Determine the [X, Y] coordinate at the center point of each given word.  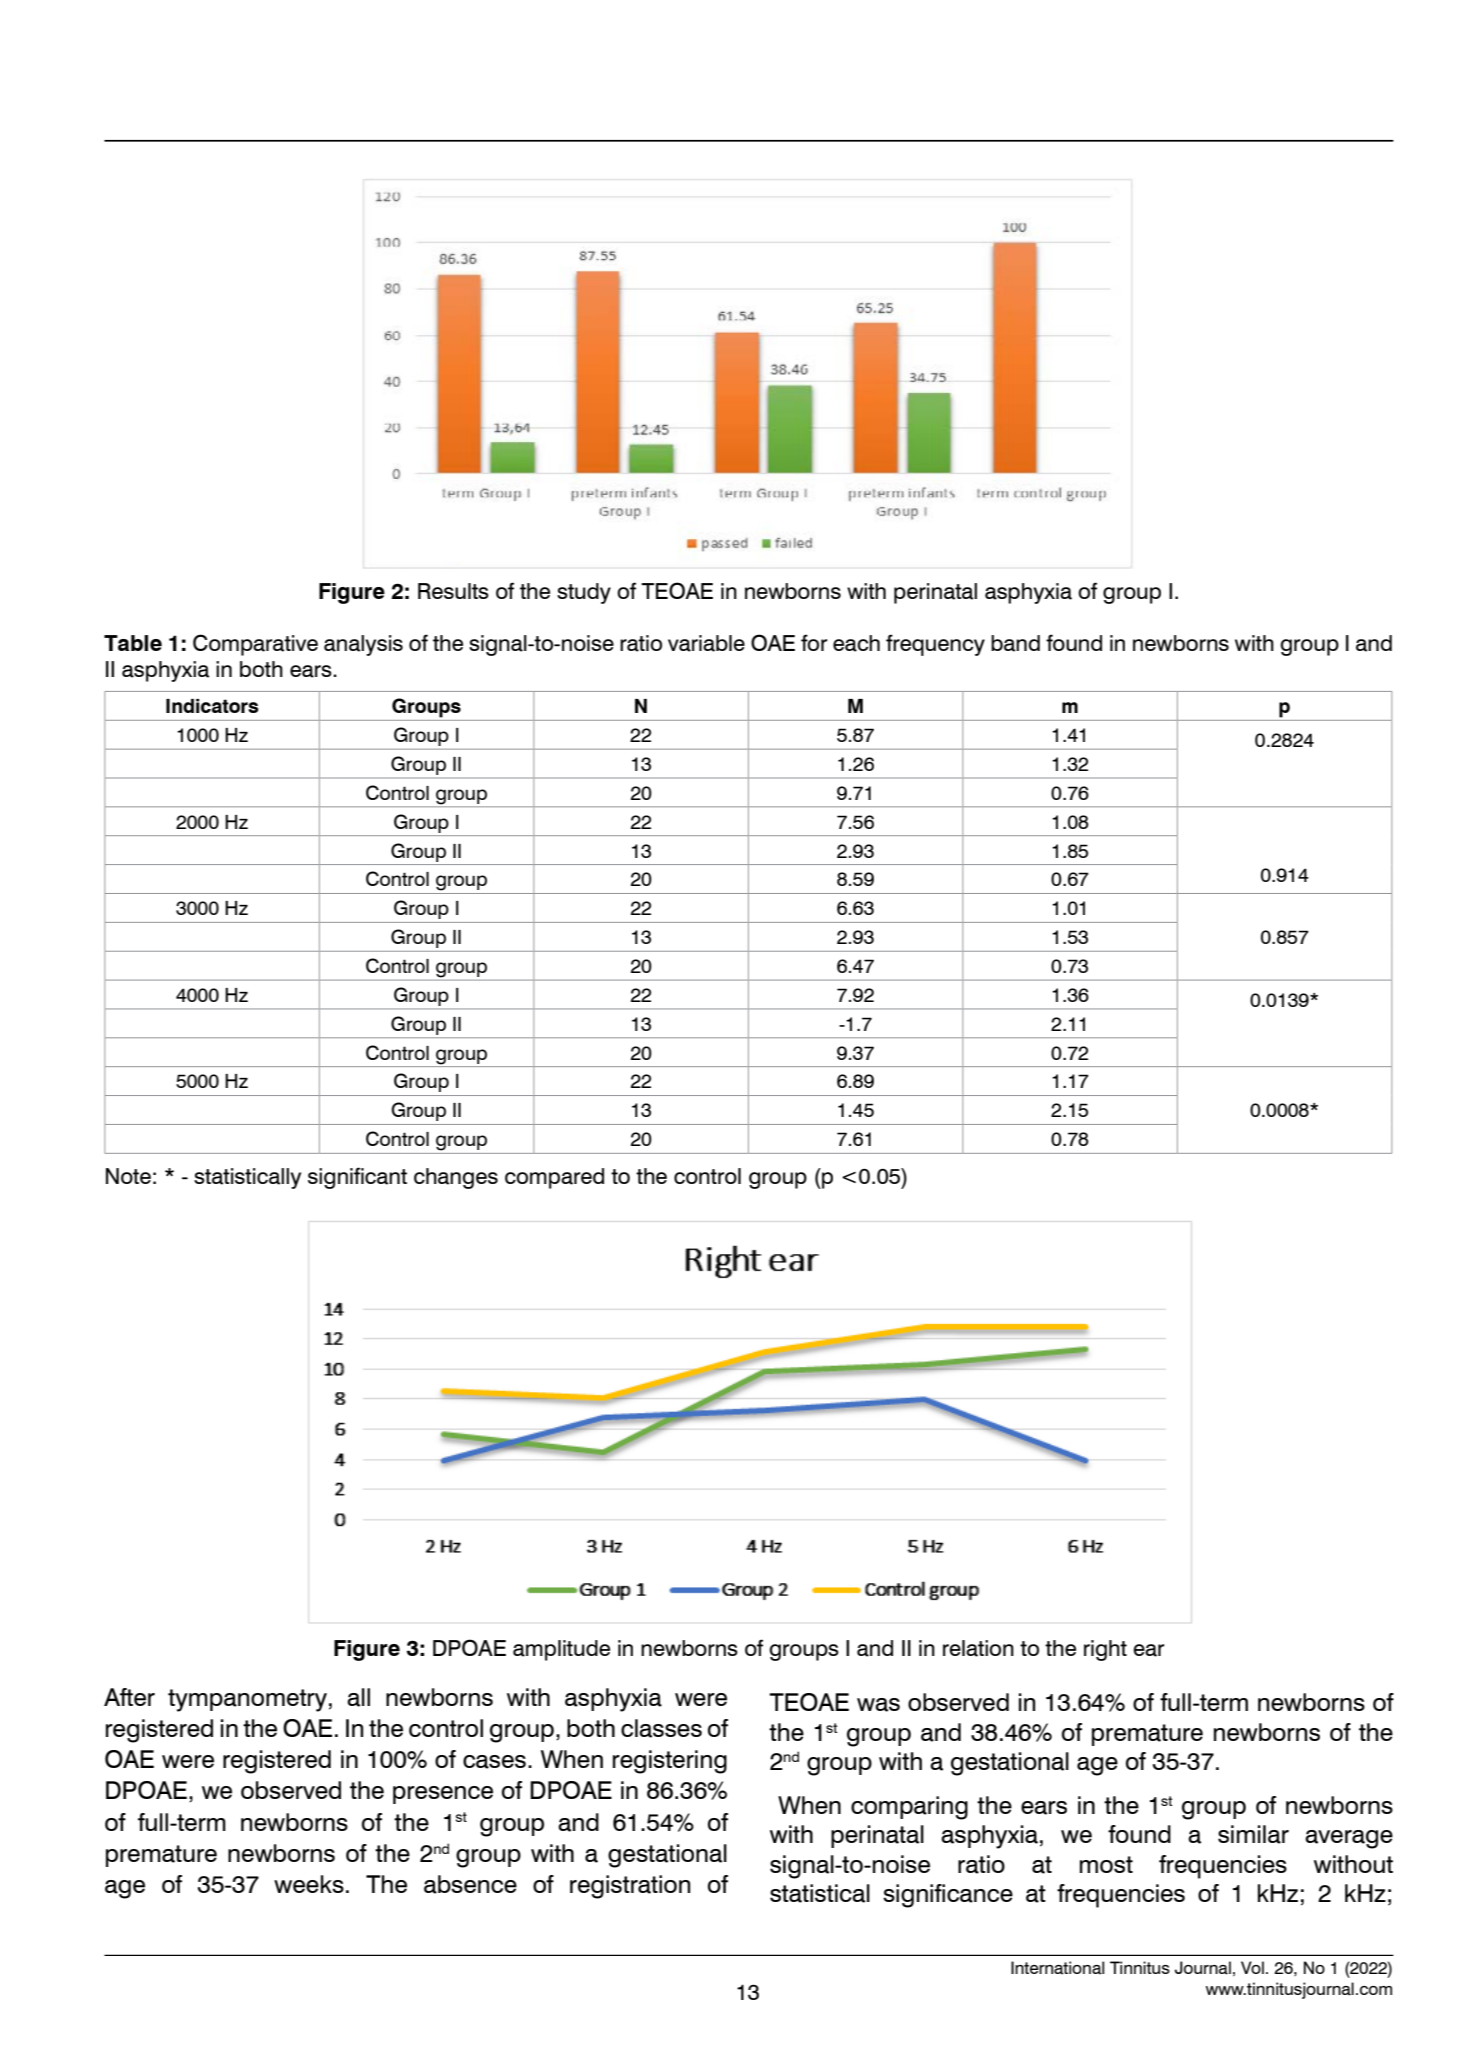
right [1105, 1650]
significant [357, 1178]
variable [706, 643]
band [1015, 643]
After [129, 1697]
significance [948, 1896]
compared [554, 1178]
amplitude [561, 1650]
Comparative [255, 645]
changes [456, 1178]
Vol [1252, 1967]
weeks [309, 1884]
